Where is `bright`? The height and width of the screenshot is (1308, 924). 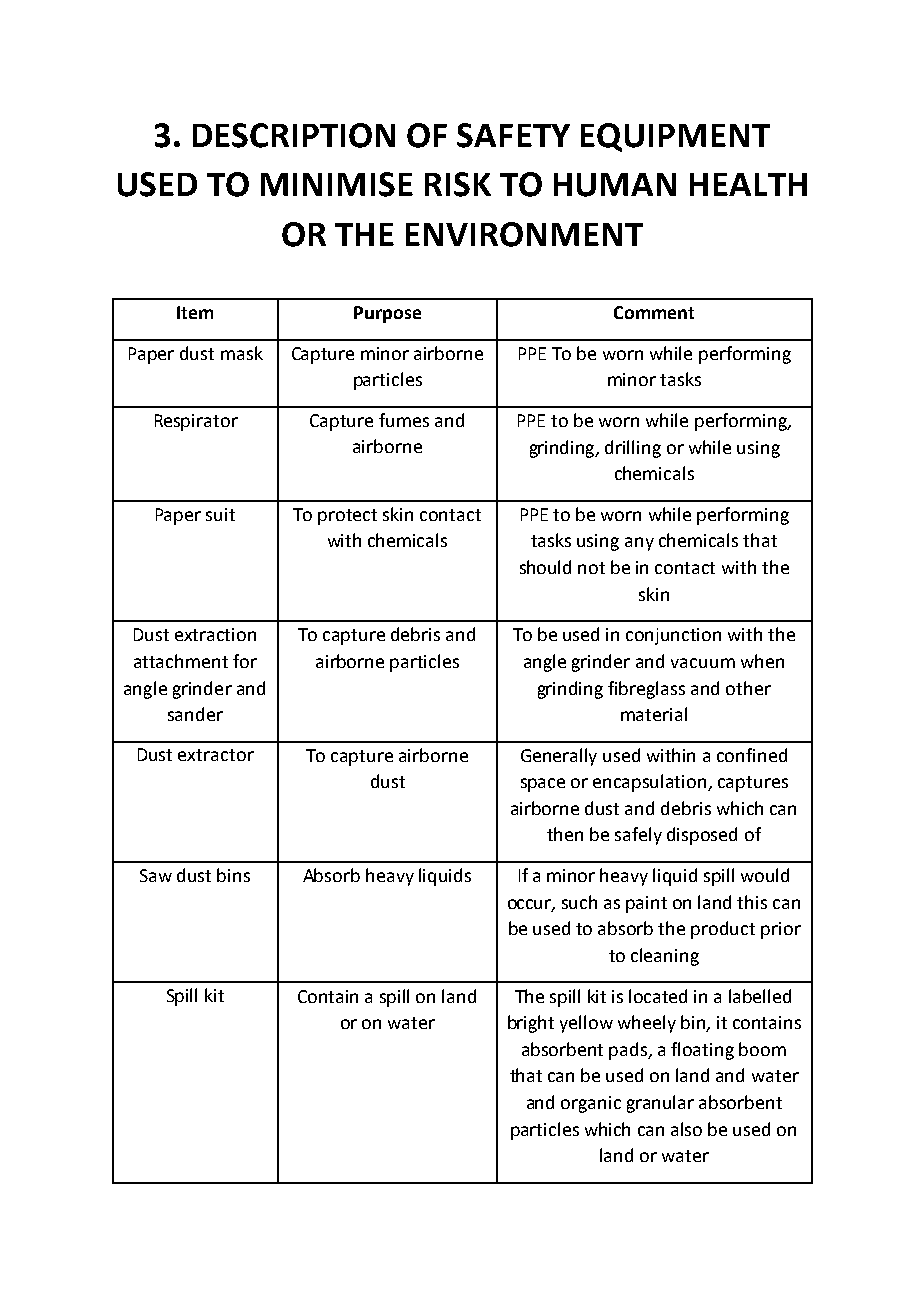
bright is located at coordinates (531, 1024).
